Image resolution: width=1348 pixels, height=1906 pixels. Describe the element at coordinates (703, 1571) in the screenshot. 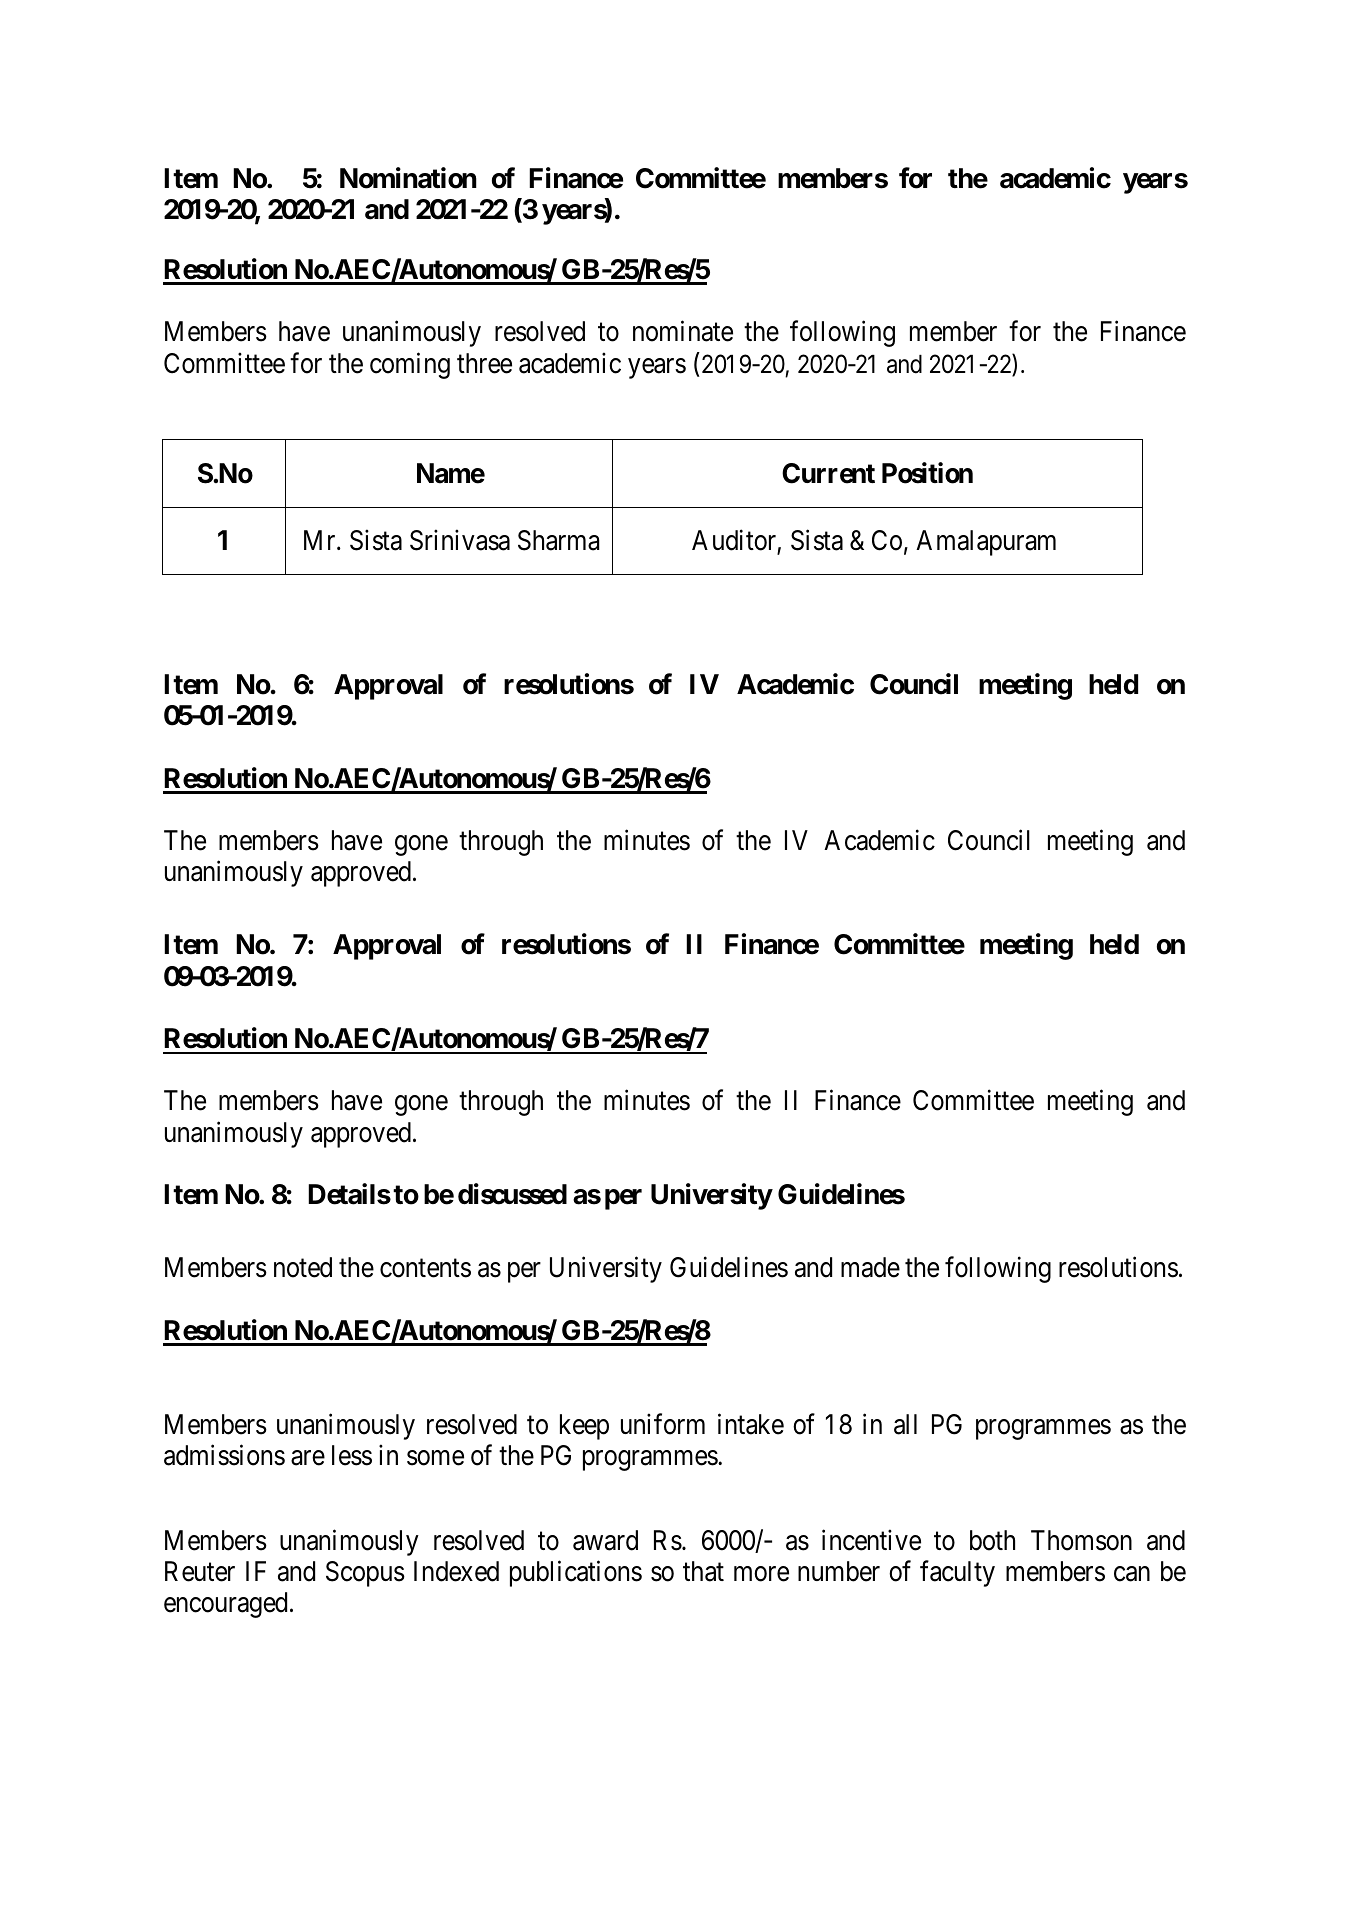

I see `that` at that location.
